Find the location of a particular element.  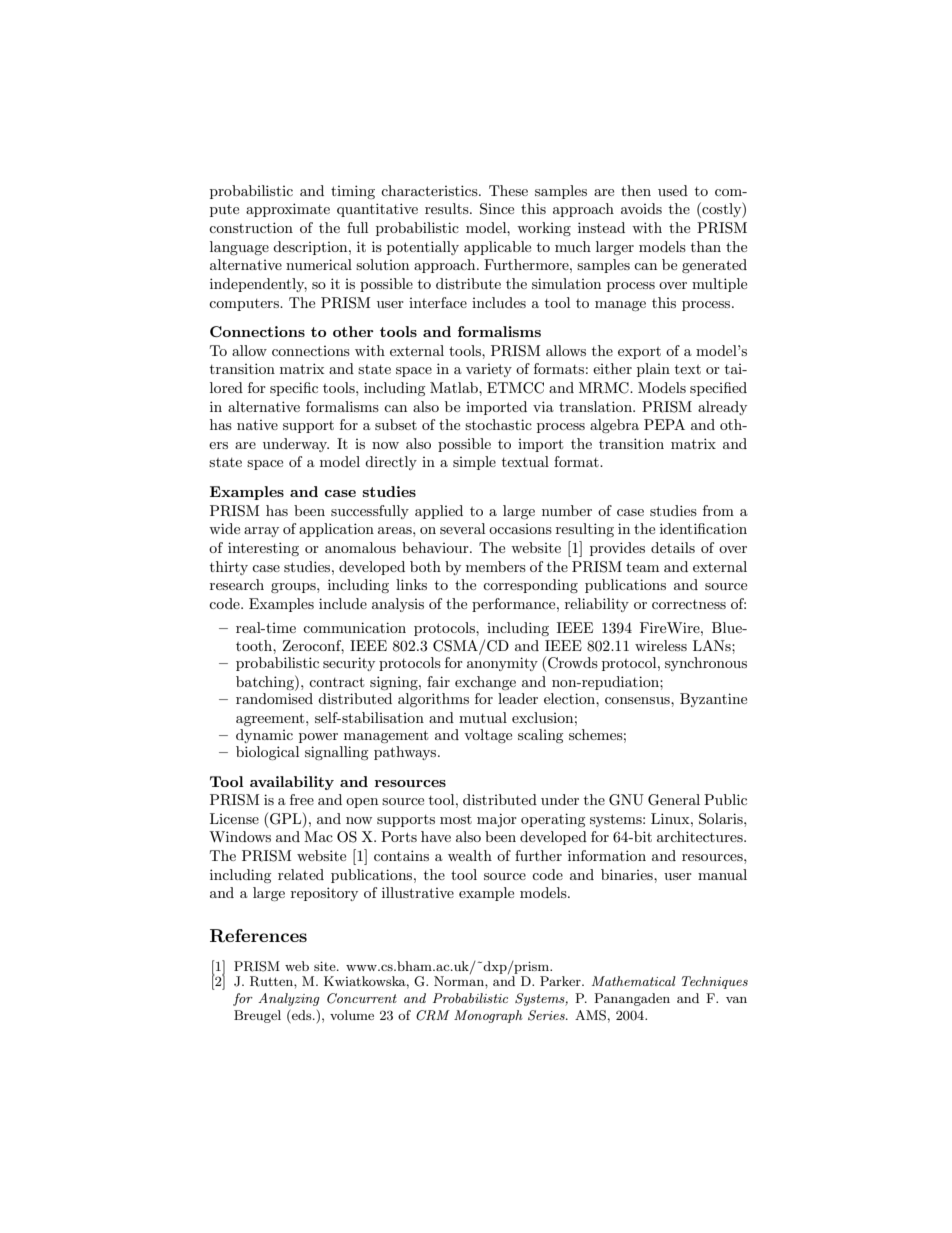

construction is located at coordinates (251, 227).
